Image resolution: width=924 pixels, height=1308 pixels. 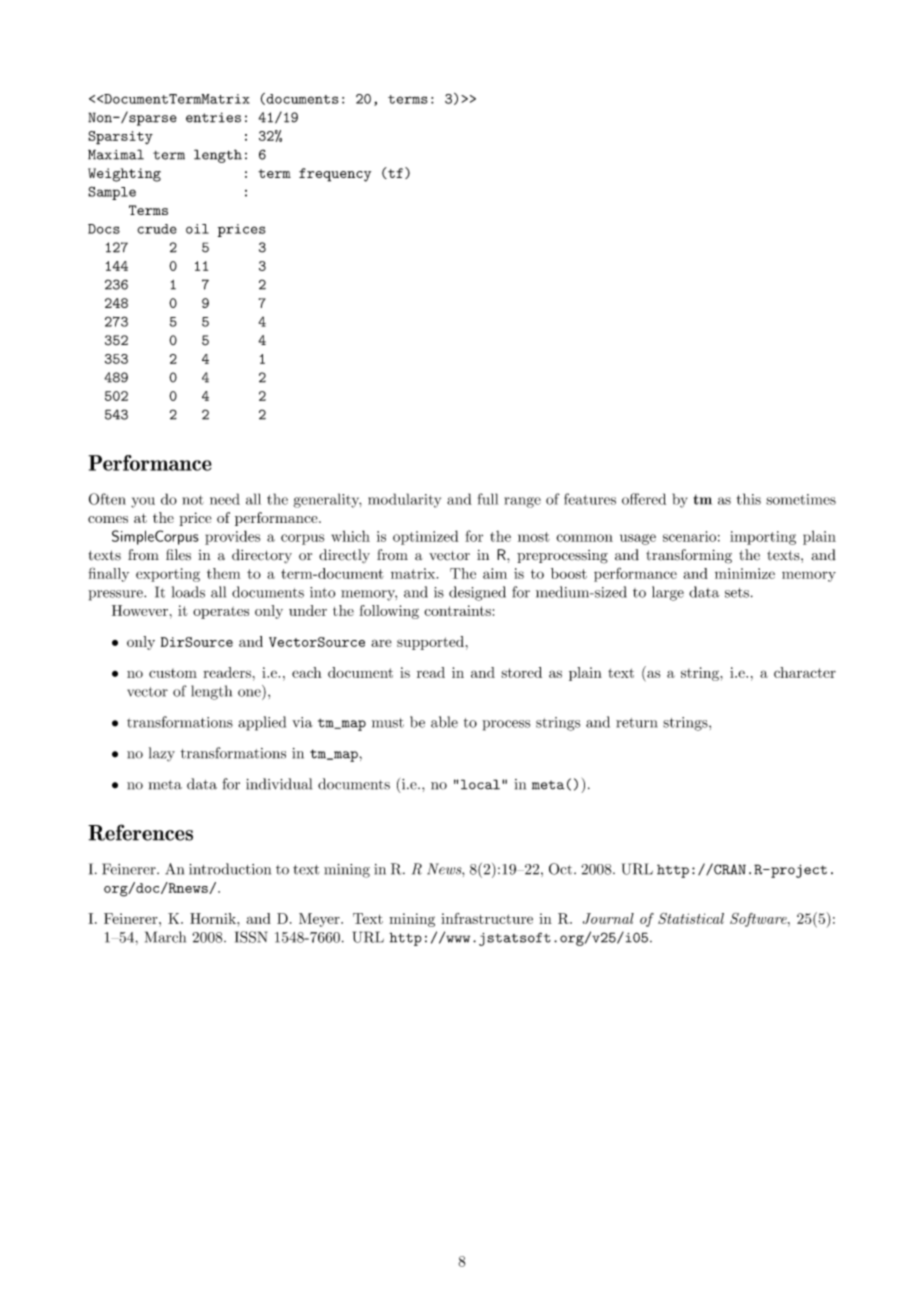 What do you see at coordinates (197, 229) in the screenshot?
I see `oil` at bounding box center [197, 229].
